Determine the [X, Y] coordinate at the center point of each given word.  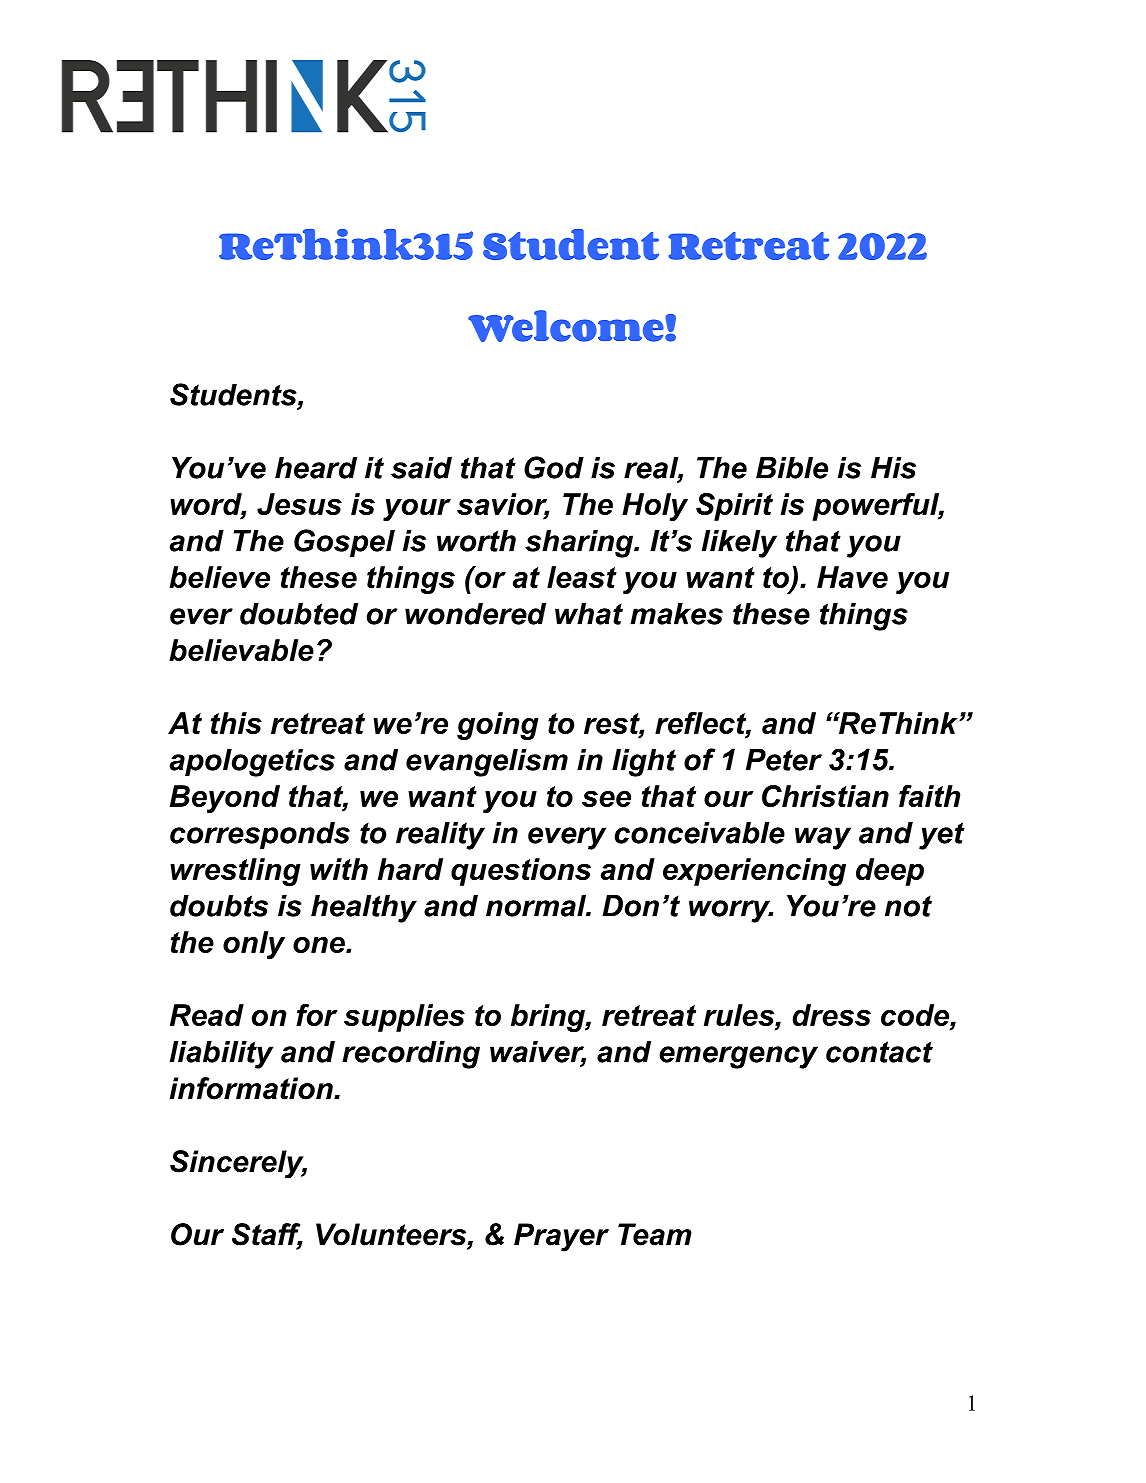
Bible [792, 468]
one [320, 945]
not [908, 906]
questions [521, 872]
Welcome [567, 326]
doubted [299, 614]
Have [852, 577]
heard [316, 468]
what [589, 614]
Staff [267, 1235]
